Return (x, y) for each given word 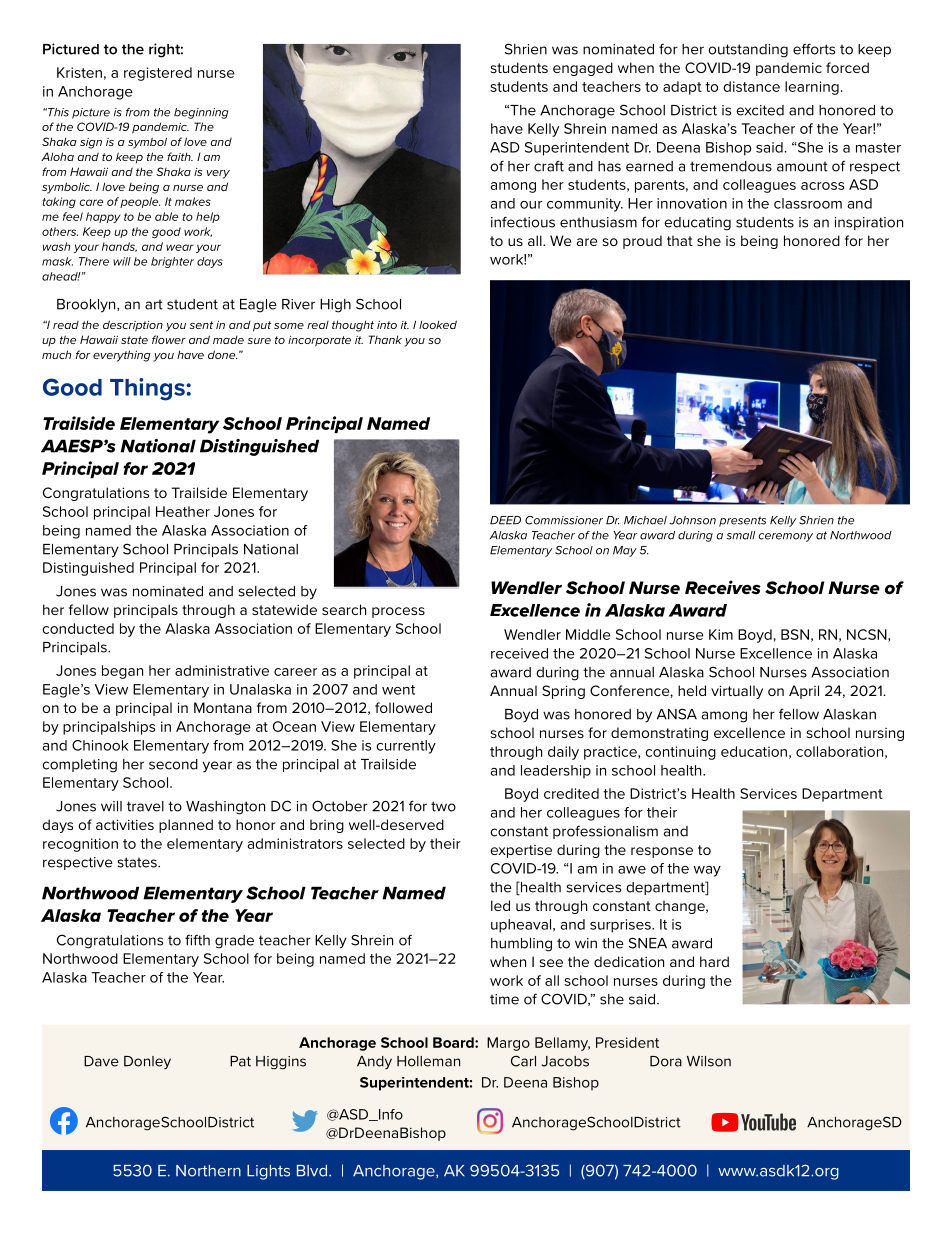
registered (158, 74)
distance (751, 86)
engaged (583, 69)
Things (148, 389)
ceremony (785, 537)
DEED (505, 520)
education (754, 751)
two (443, 806)
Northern (208, 1171)
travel (145, 806)
